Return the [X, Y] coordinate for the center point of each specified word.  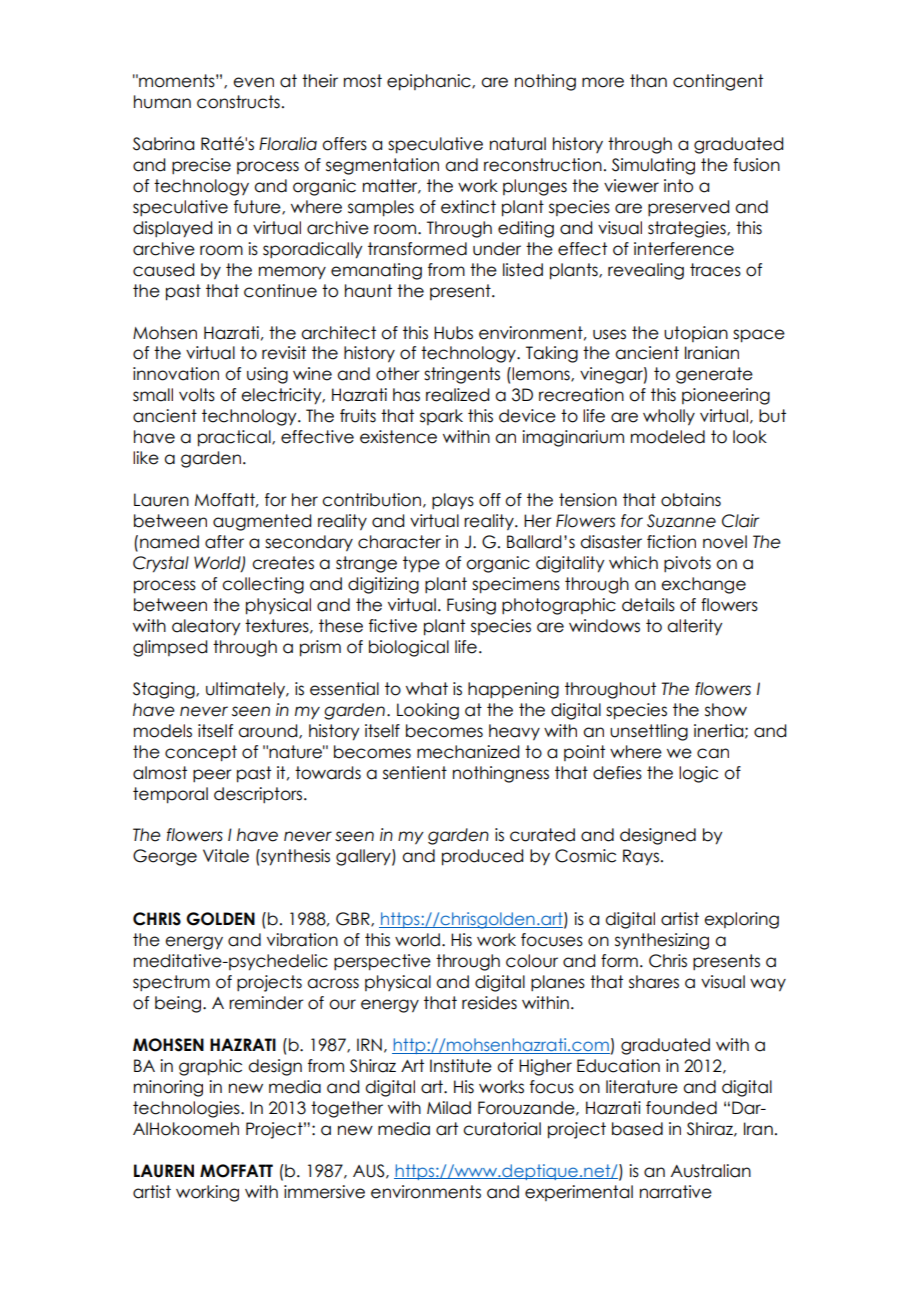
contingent [718, 82]
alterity [694, 627]
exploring [741, 920]
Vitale [226, 856]
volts [197, 395]
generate [714, 375]
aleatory [206, 627]
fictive [393, 626]
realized [457, 395]
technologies [187, 1109]
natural [518, 144]
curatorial [502, 1129]
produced [482, 857]
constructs [238, 102]
